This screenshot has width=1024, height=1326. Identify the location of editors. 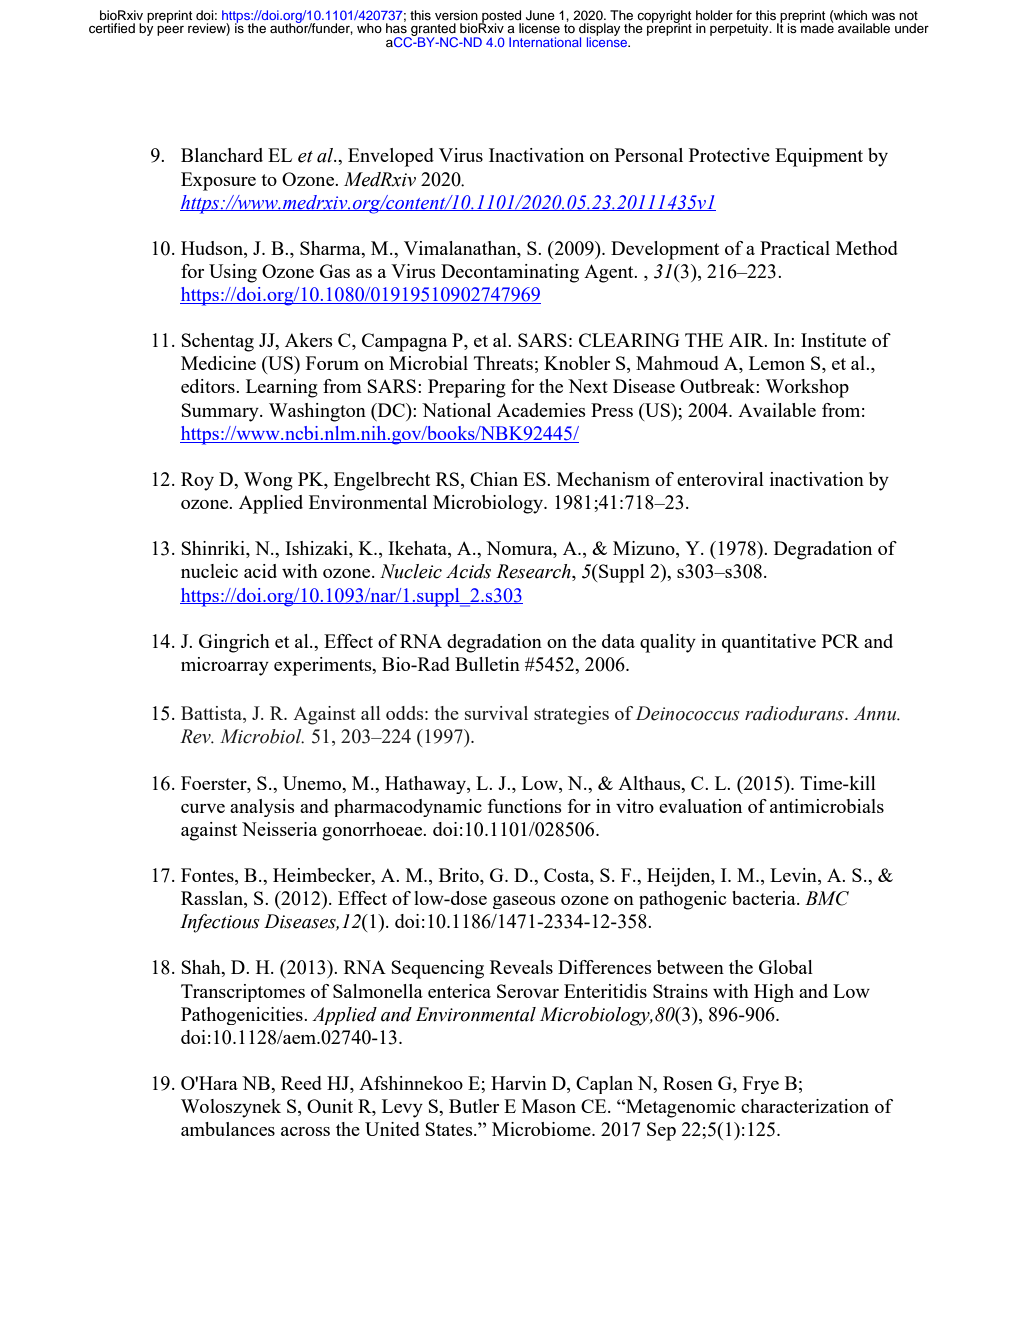
(209, 386).
